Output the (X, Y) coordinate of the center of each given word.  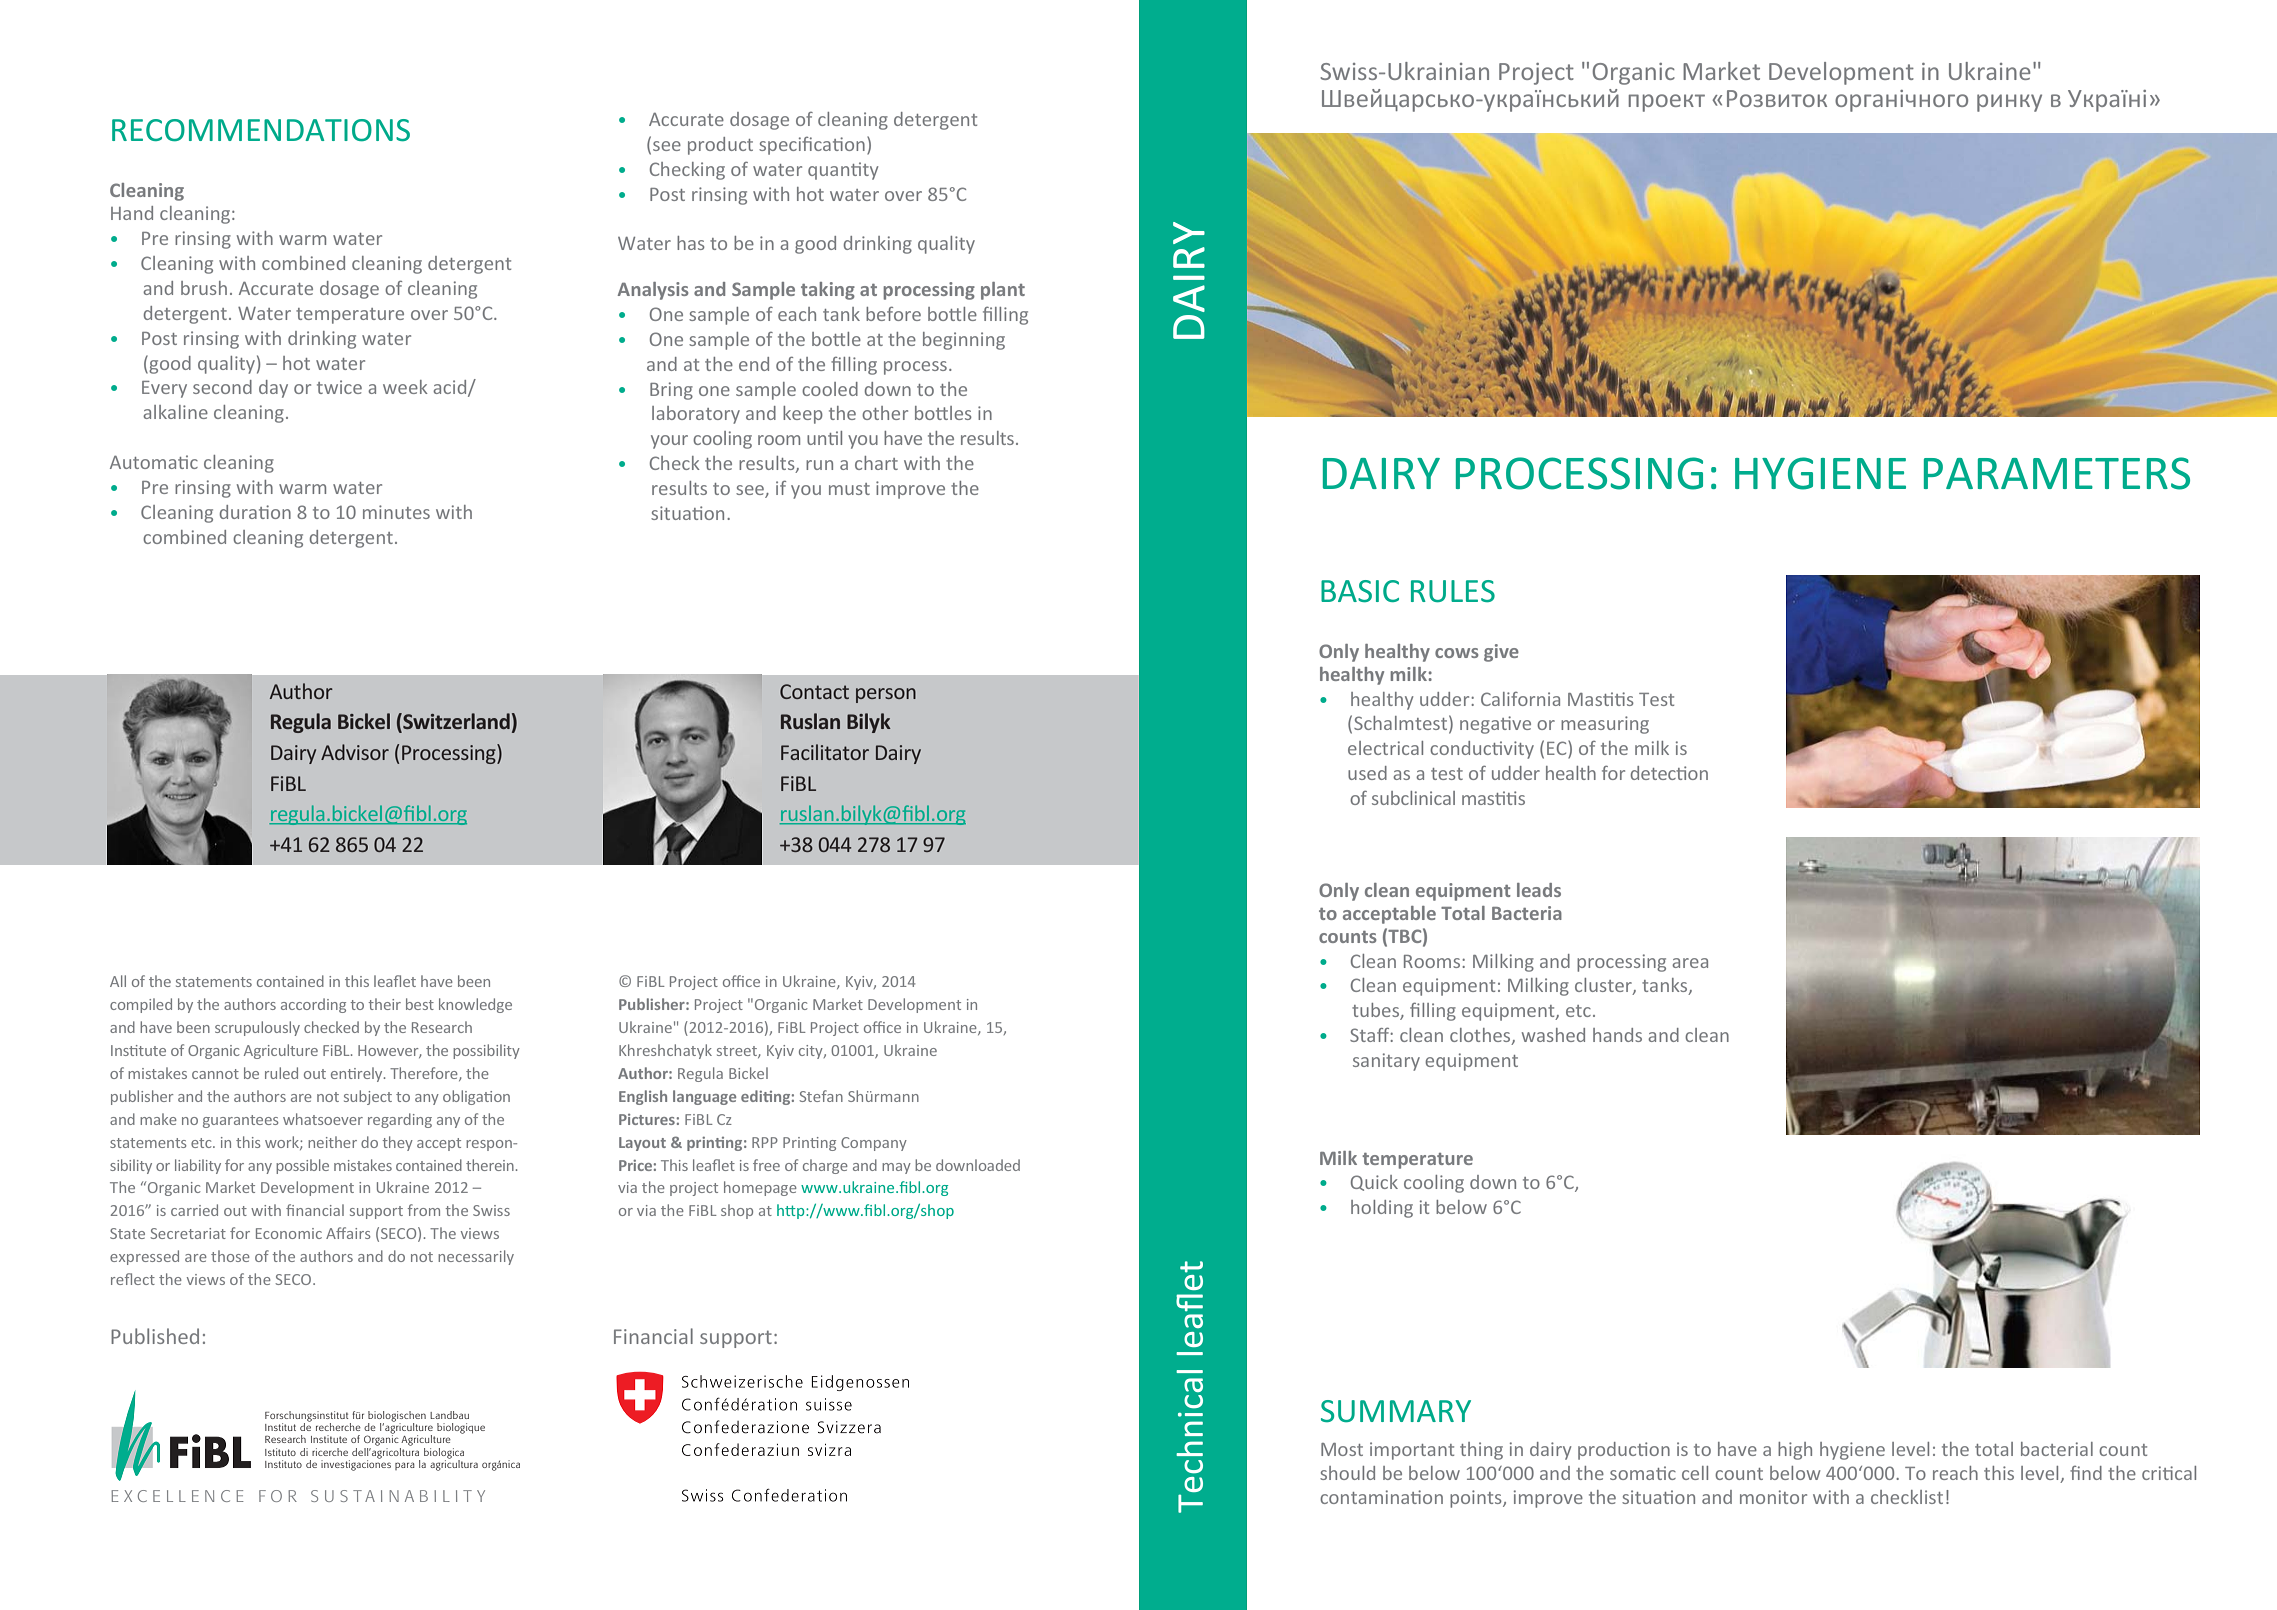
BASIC (1360, 591)
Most (1342, 1449)
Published (155, 1336)
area (1690, 963)
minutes (396, 512)
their (384, 1004)
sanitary (1386, 1062)
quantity (843, 171)
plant (1003, 291)
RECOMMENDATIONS (261, 130)
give (1501, 653)
